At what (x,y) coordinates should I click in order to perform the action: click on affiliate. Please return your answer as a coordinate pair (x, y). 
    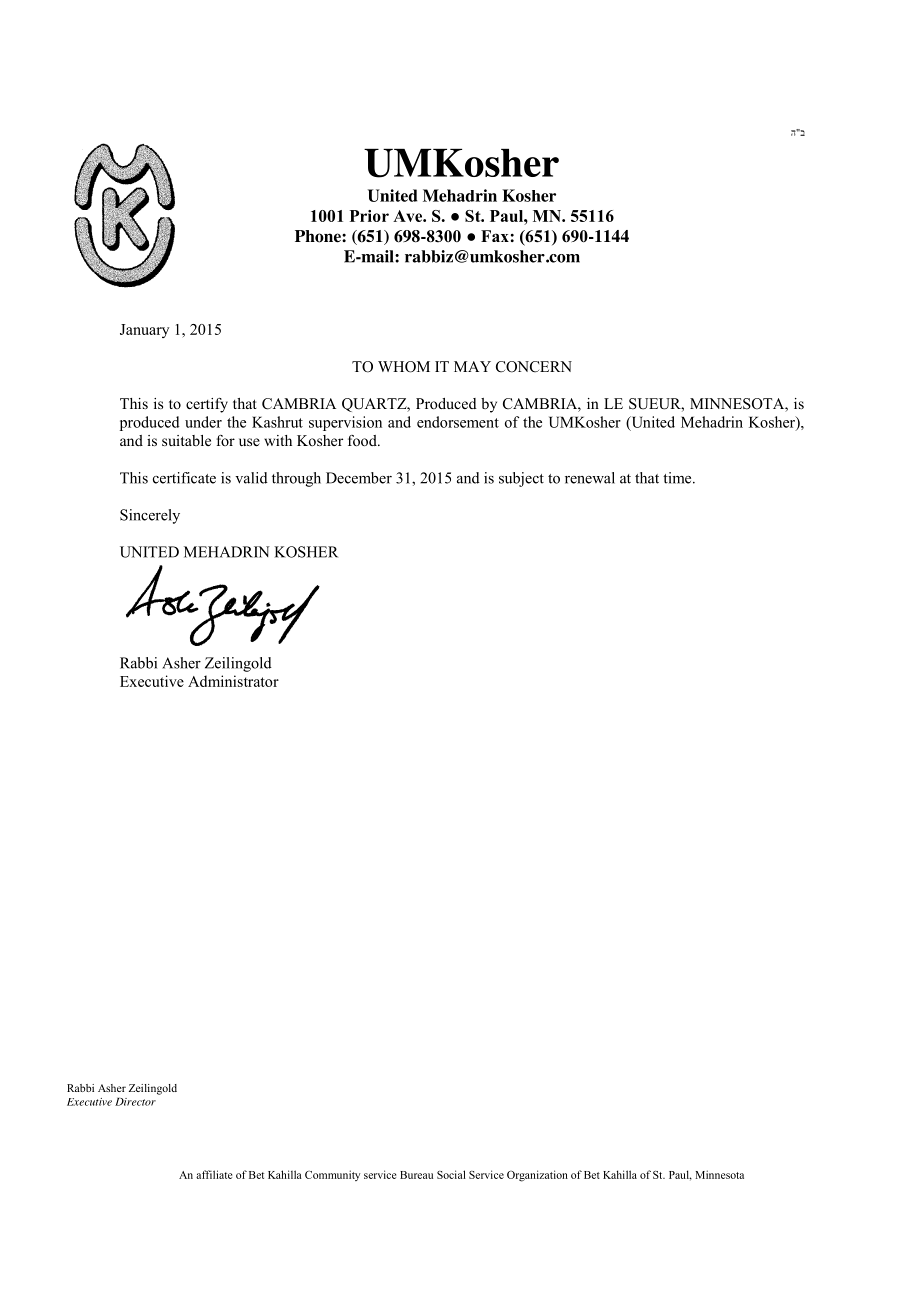
    Looking at the image, I should click on (214, 1174).
